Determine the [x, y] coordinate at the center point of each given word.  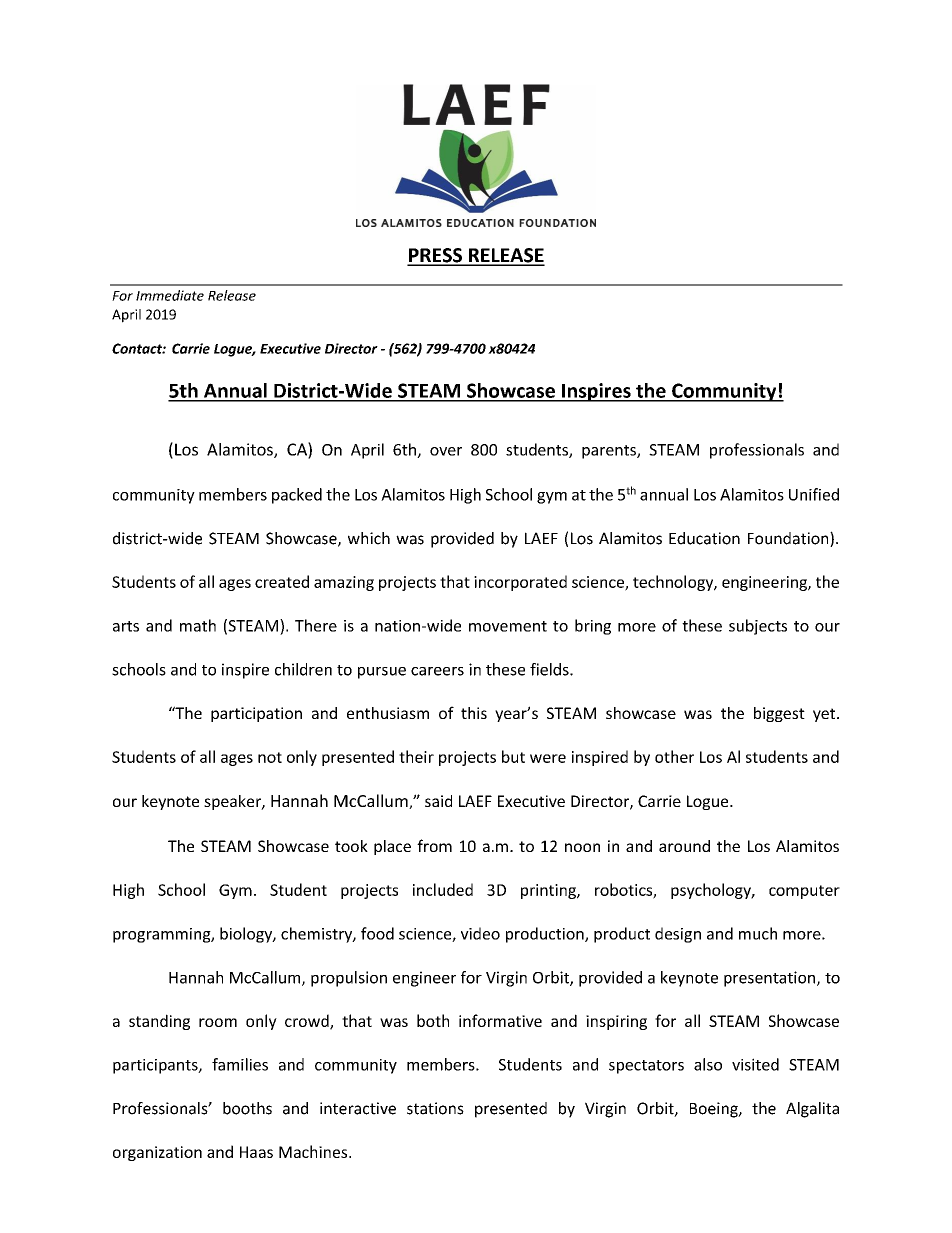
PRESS [436, 256]
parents [610, 452]
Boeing [715, 1110]
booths [247, 1108]
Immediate [170, 295]
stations [435, 1108]
